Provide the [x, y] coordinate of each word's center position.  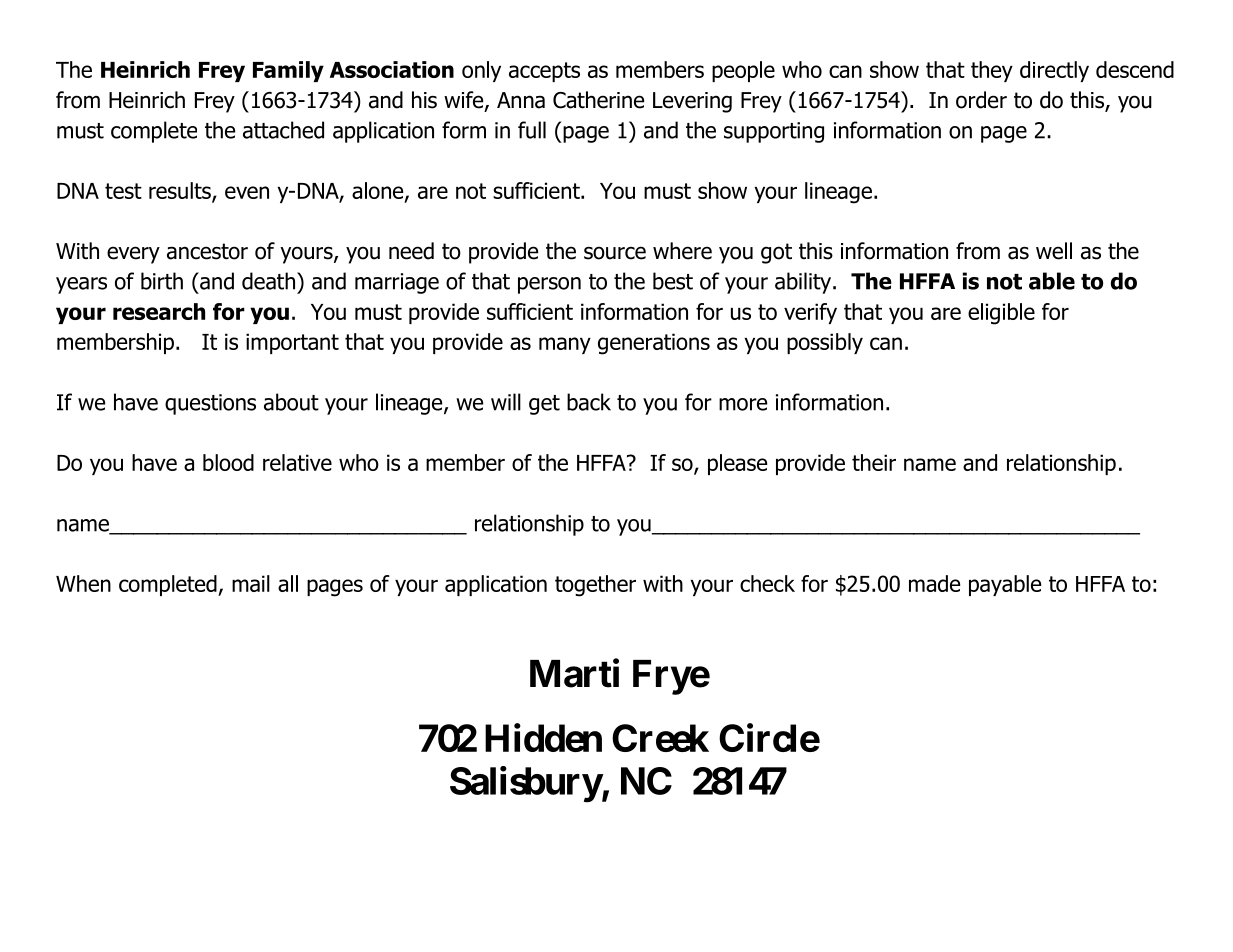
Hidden [543, 737]
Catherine [598, 100]
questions [210, 404]
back [589, 402]
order [981, 100]
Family [288, 71]
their [874, 462]
